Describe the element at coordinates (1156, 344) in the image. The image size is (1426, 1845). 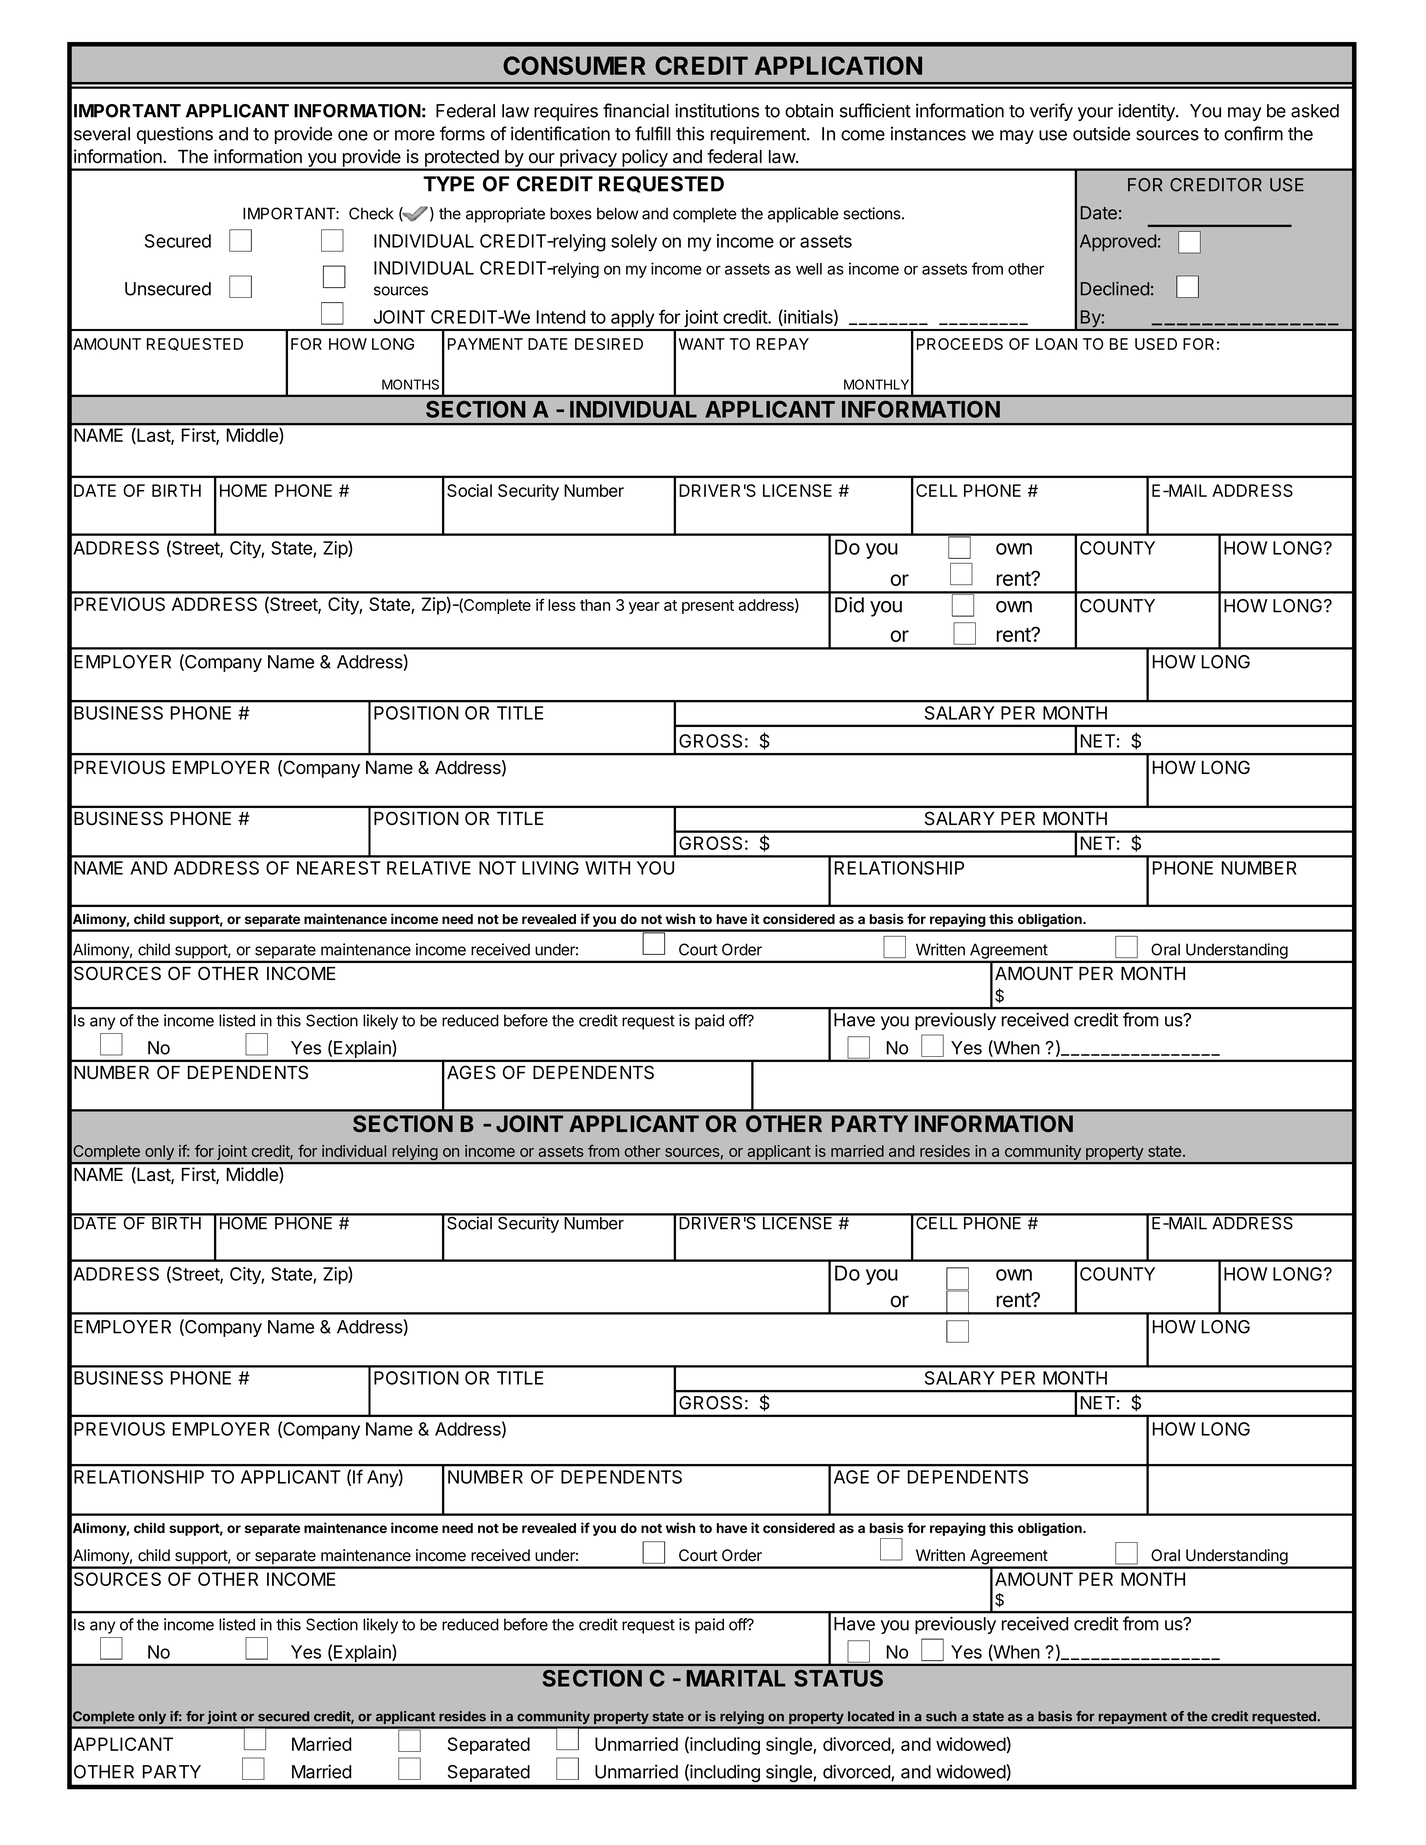
I see `USED` at that location.
